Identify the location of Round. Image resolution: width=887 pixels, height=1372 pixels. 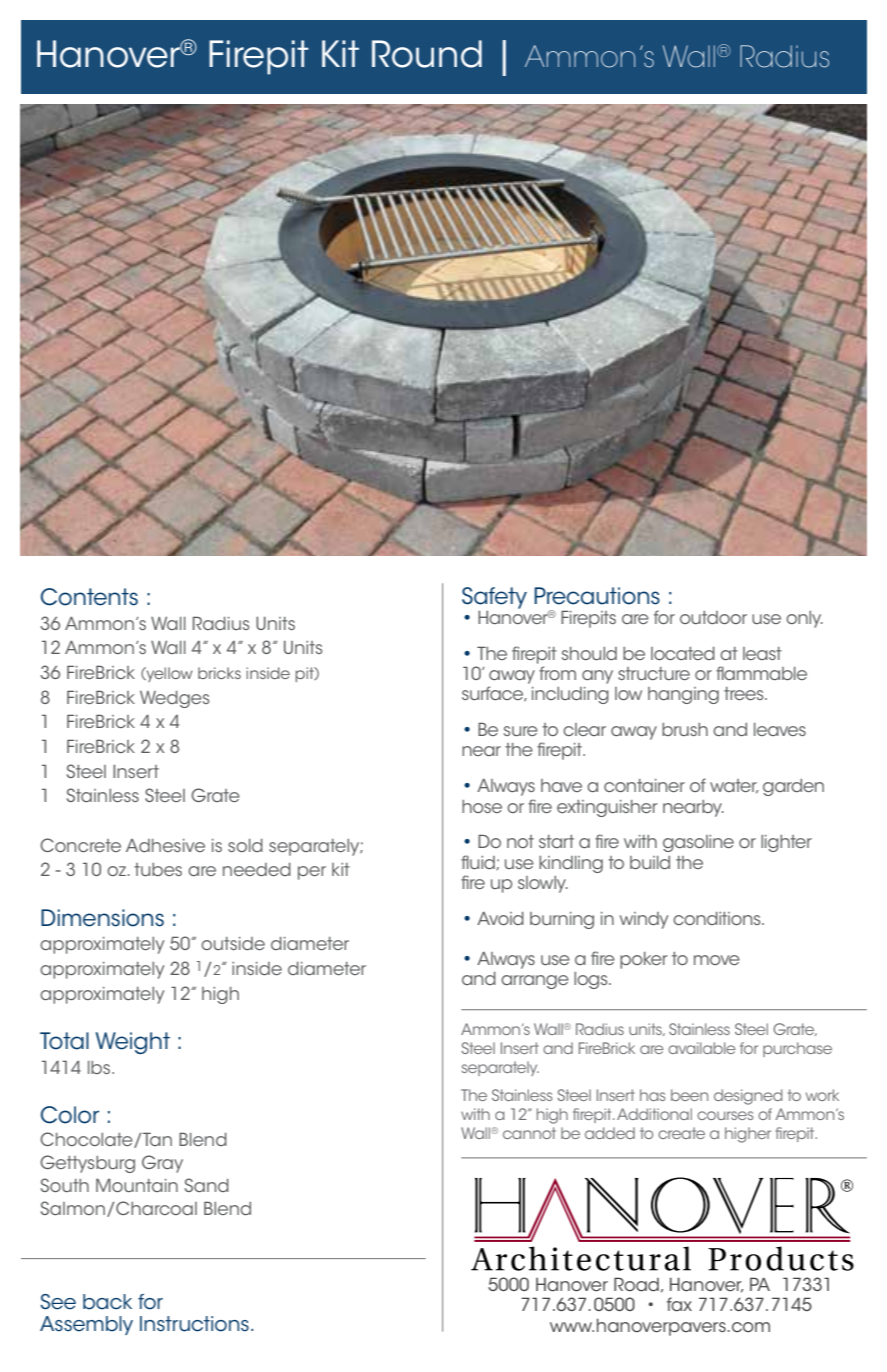
(427, 54).
